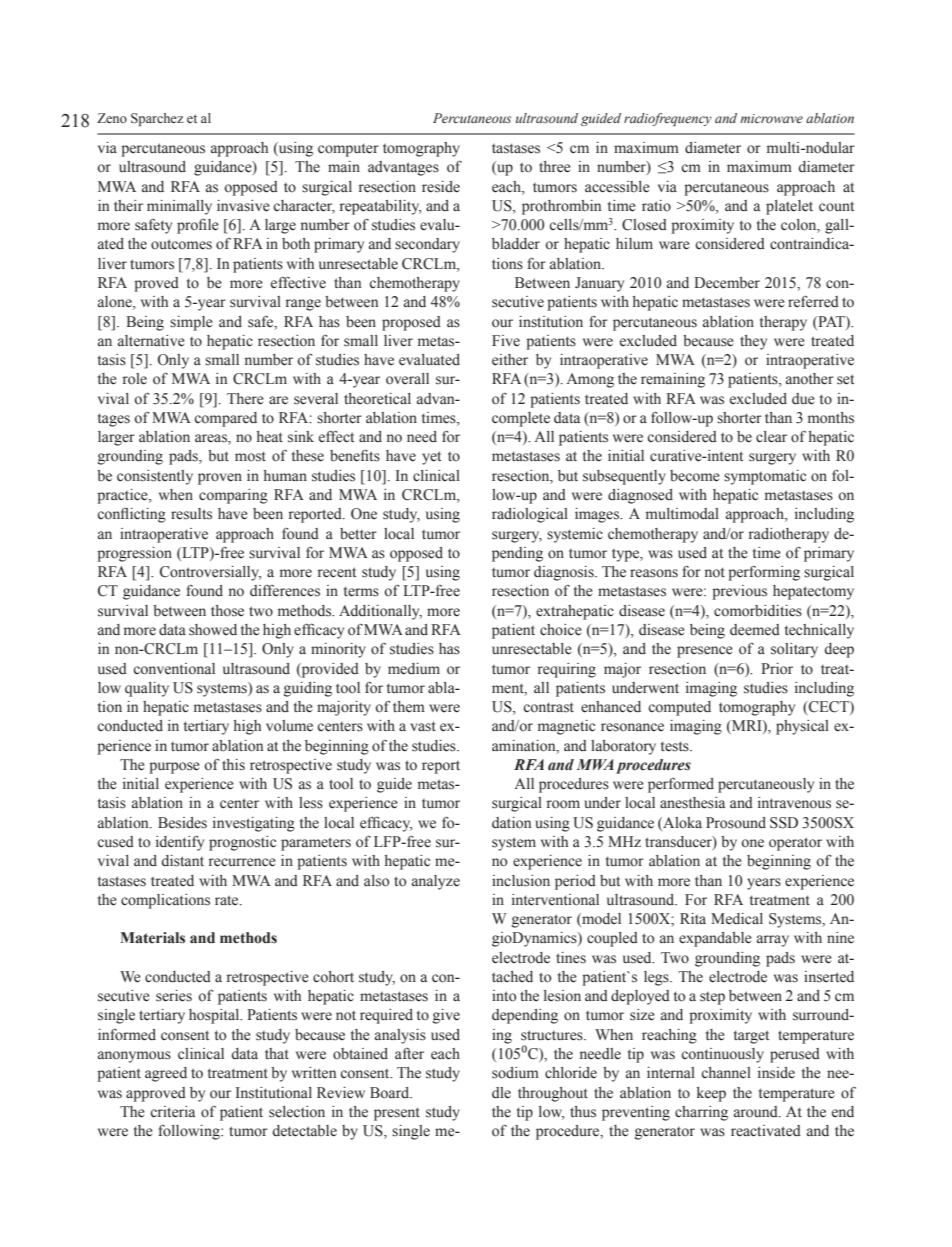 Image resolution: width=952 pixels, height=1247 pixels. Describe the element at coordinates (441, 187) in the screenshot. I see `reside` at that location.
